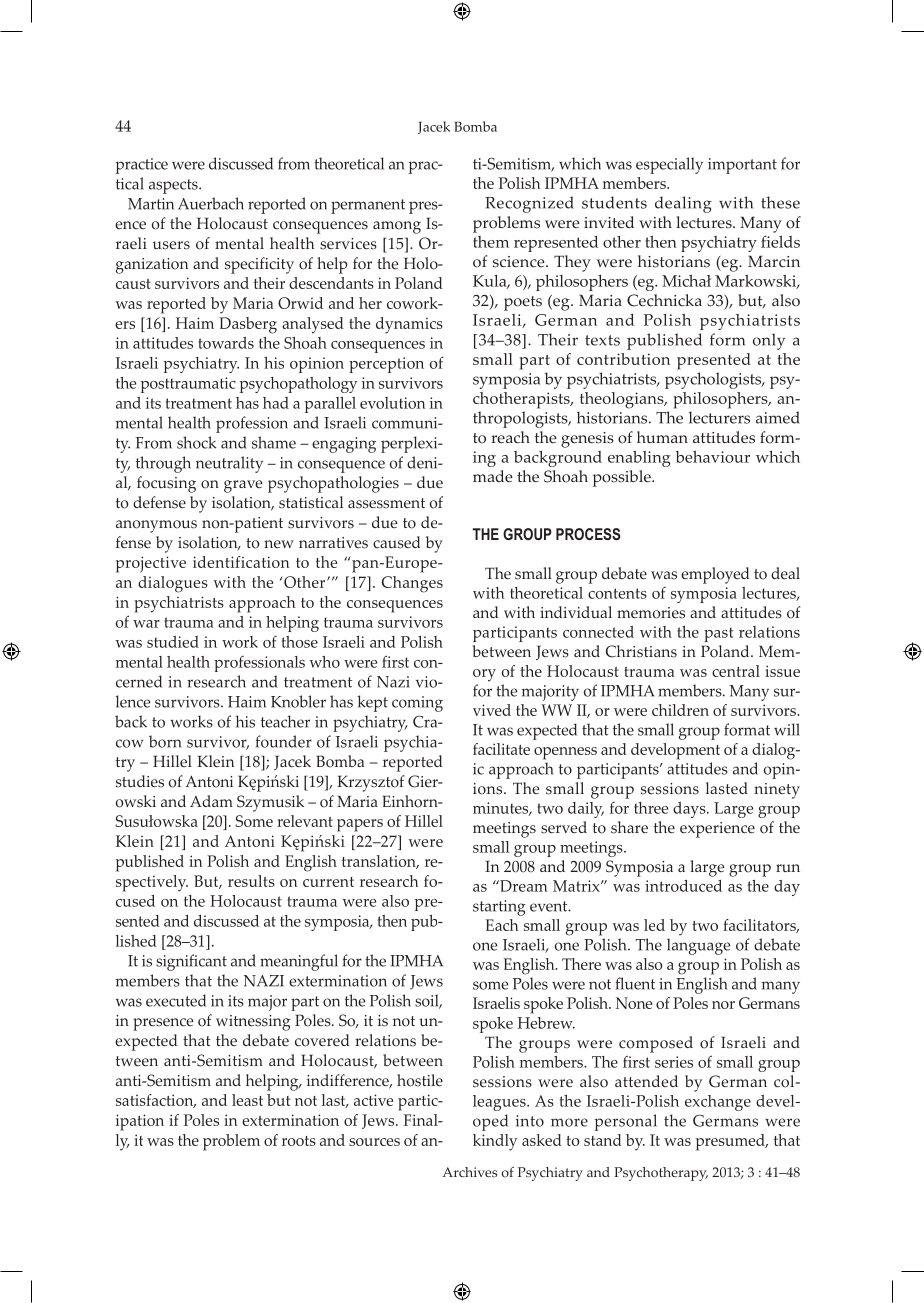  Describe the element at coordinates (491, 242) in the screenshot. I see `them` at that location.
